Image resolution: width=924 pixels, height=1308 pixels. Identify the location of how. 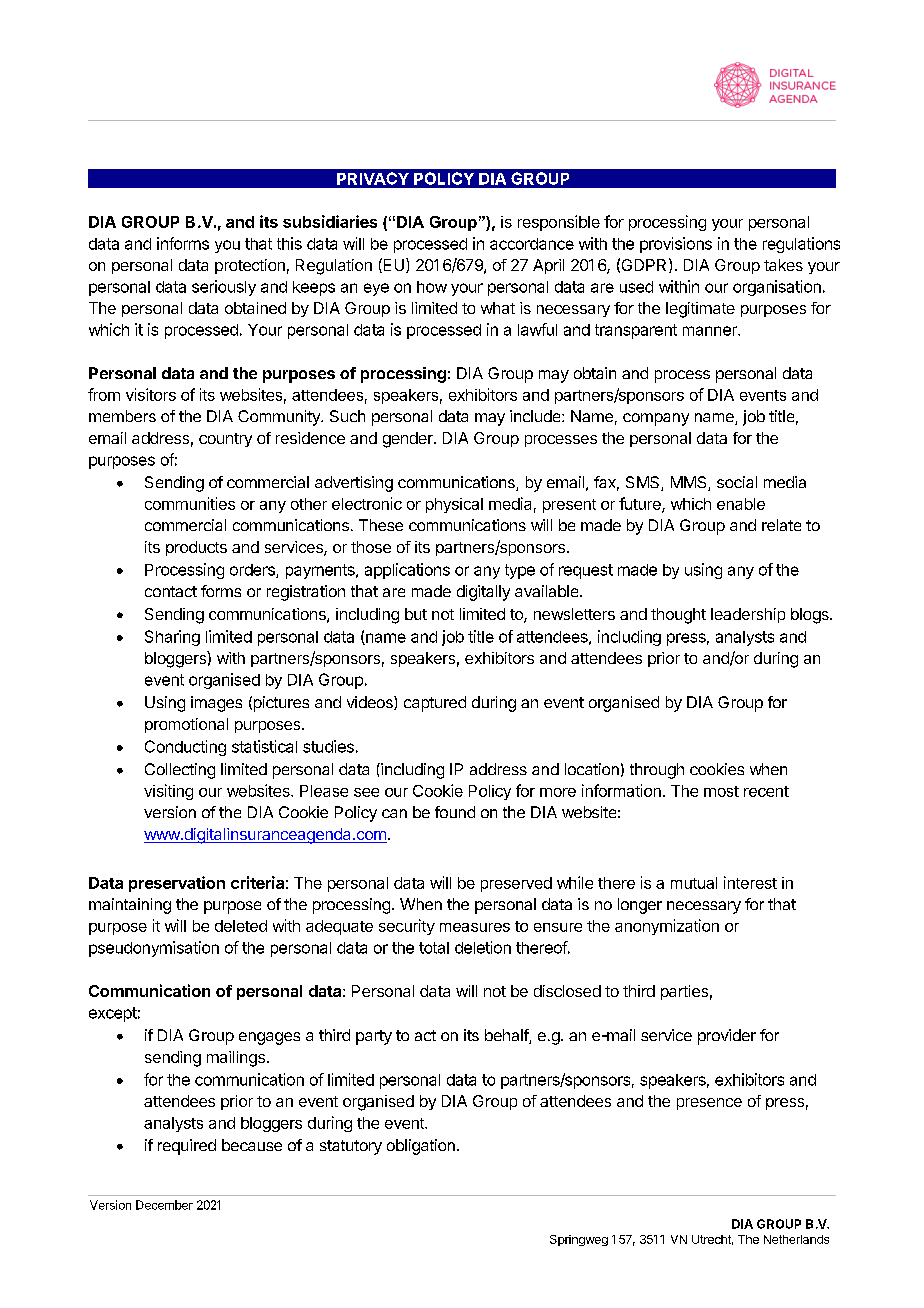
(432, 287).
